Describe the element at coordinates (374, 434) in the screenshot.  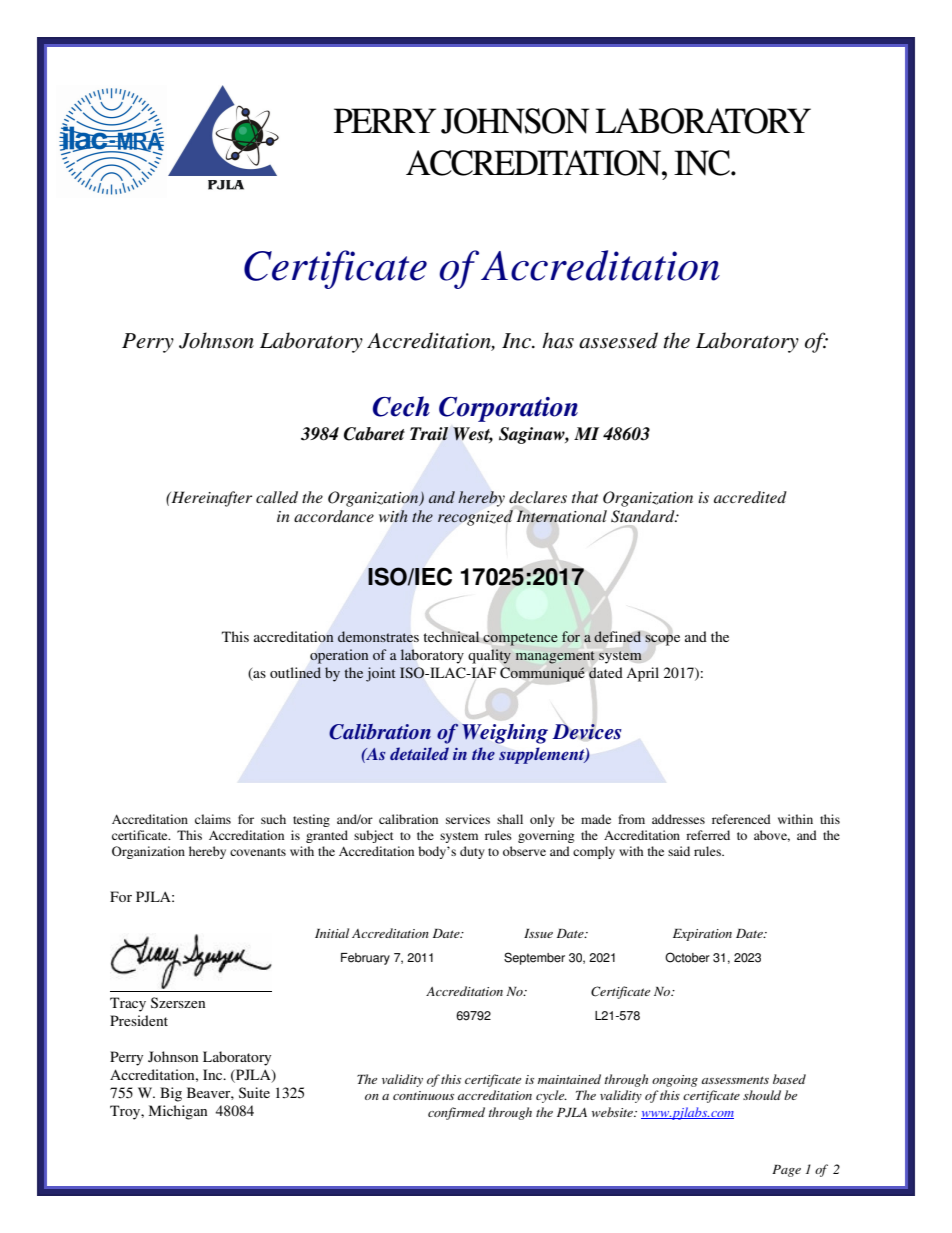
I see `Cabaret` at that location.
